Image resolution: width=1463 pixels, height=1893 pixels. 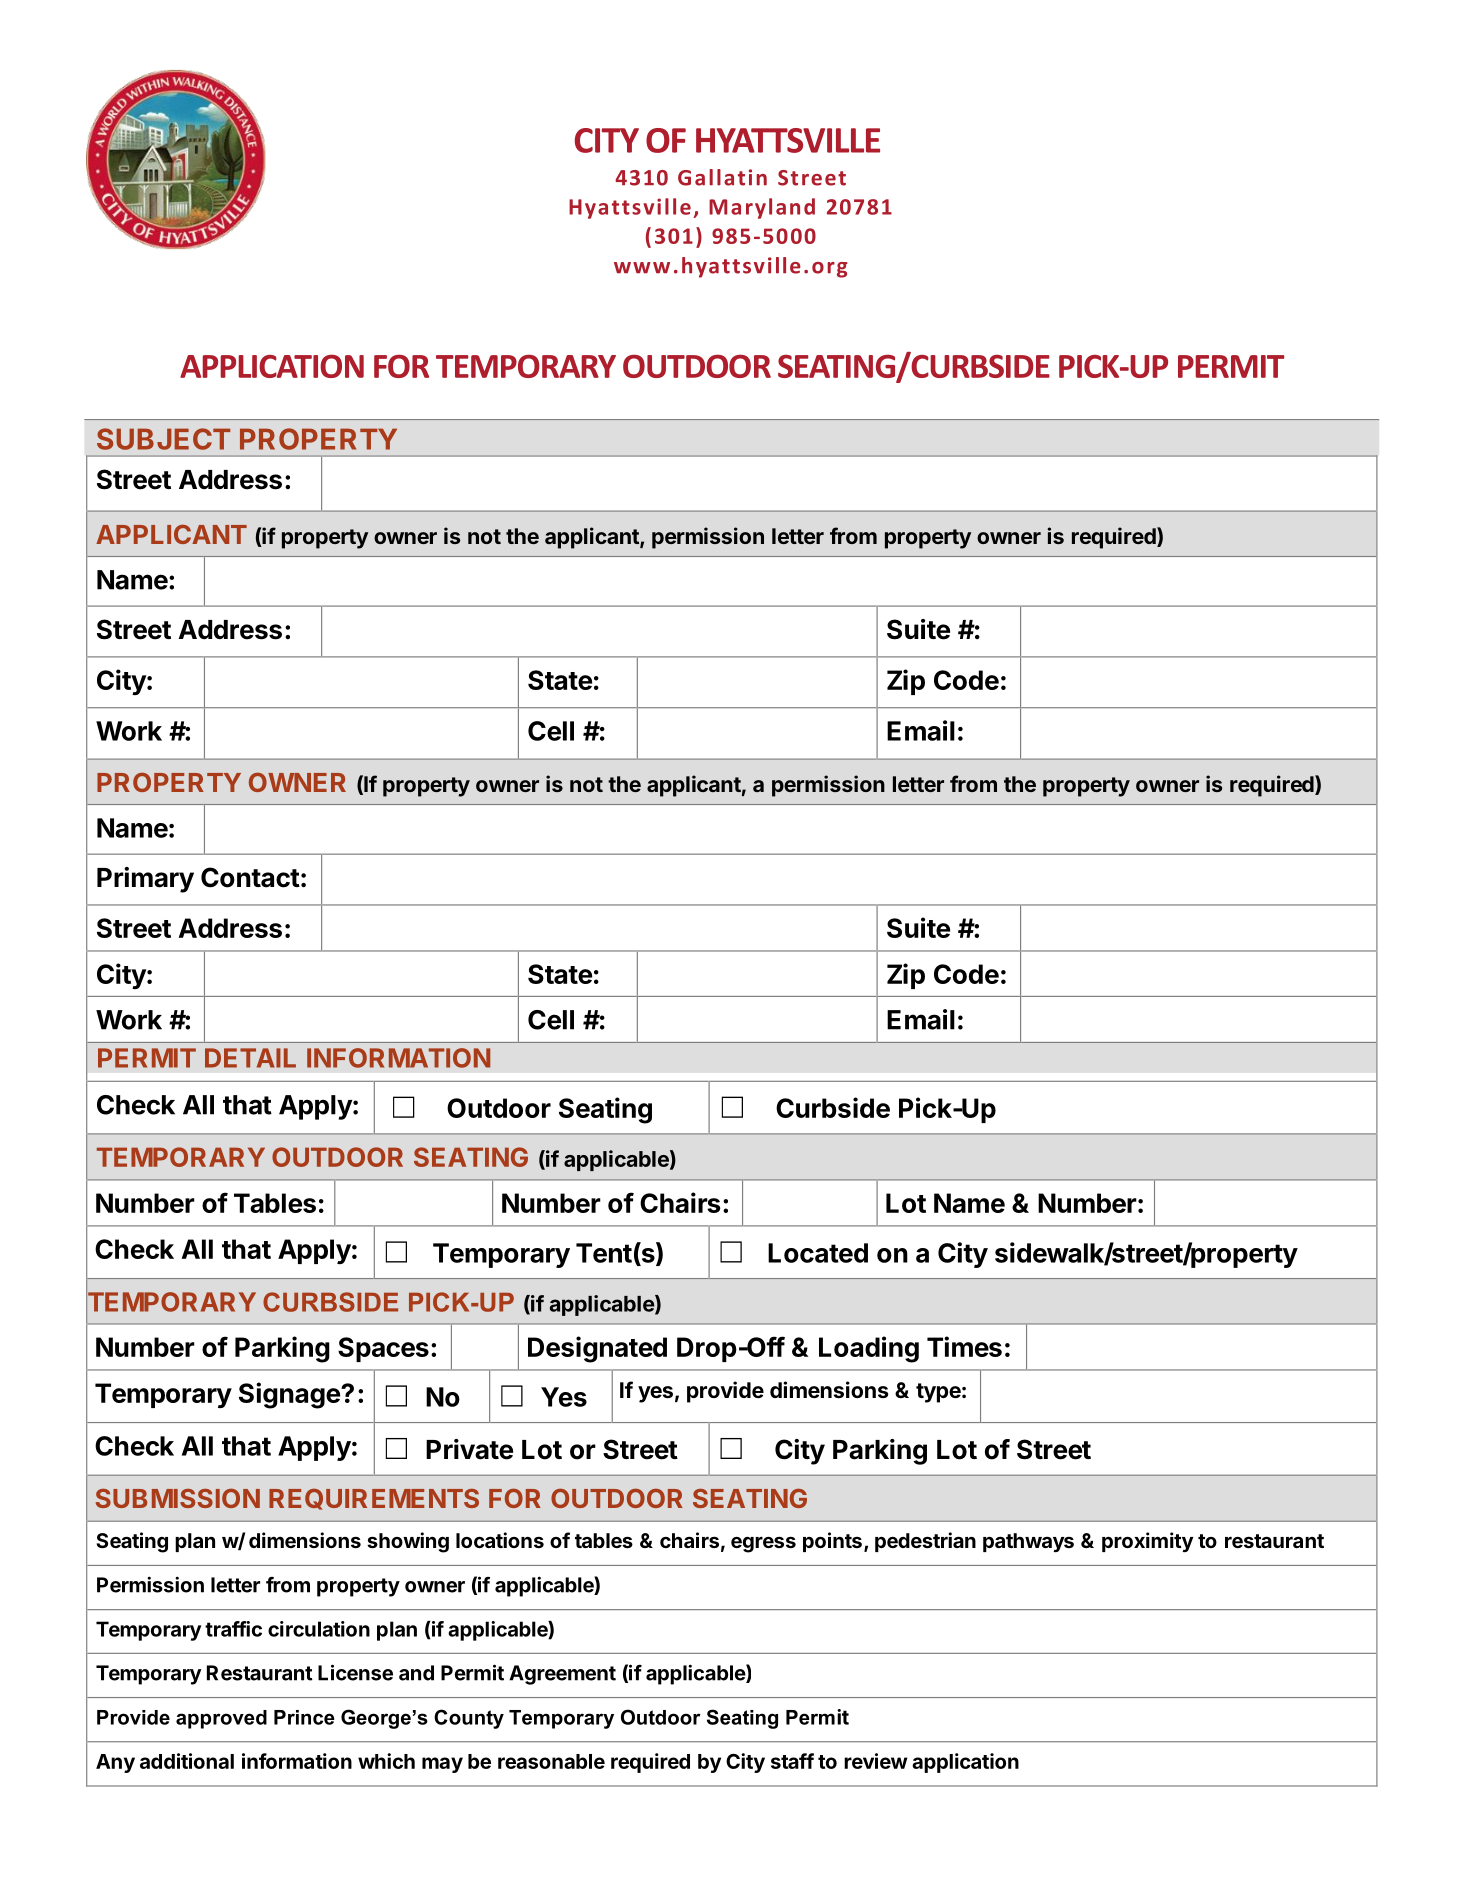 What do you see at coordinates (818, 1253) in the page?
I see `Located` at bounding box center [818, 1253].
